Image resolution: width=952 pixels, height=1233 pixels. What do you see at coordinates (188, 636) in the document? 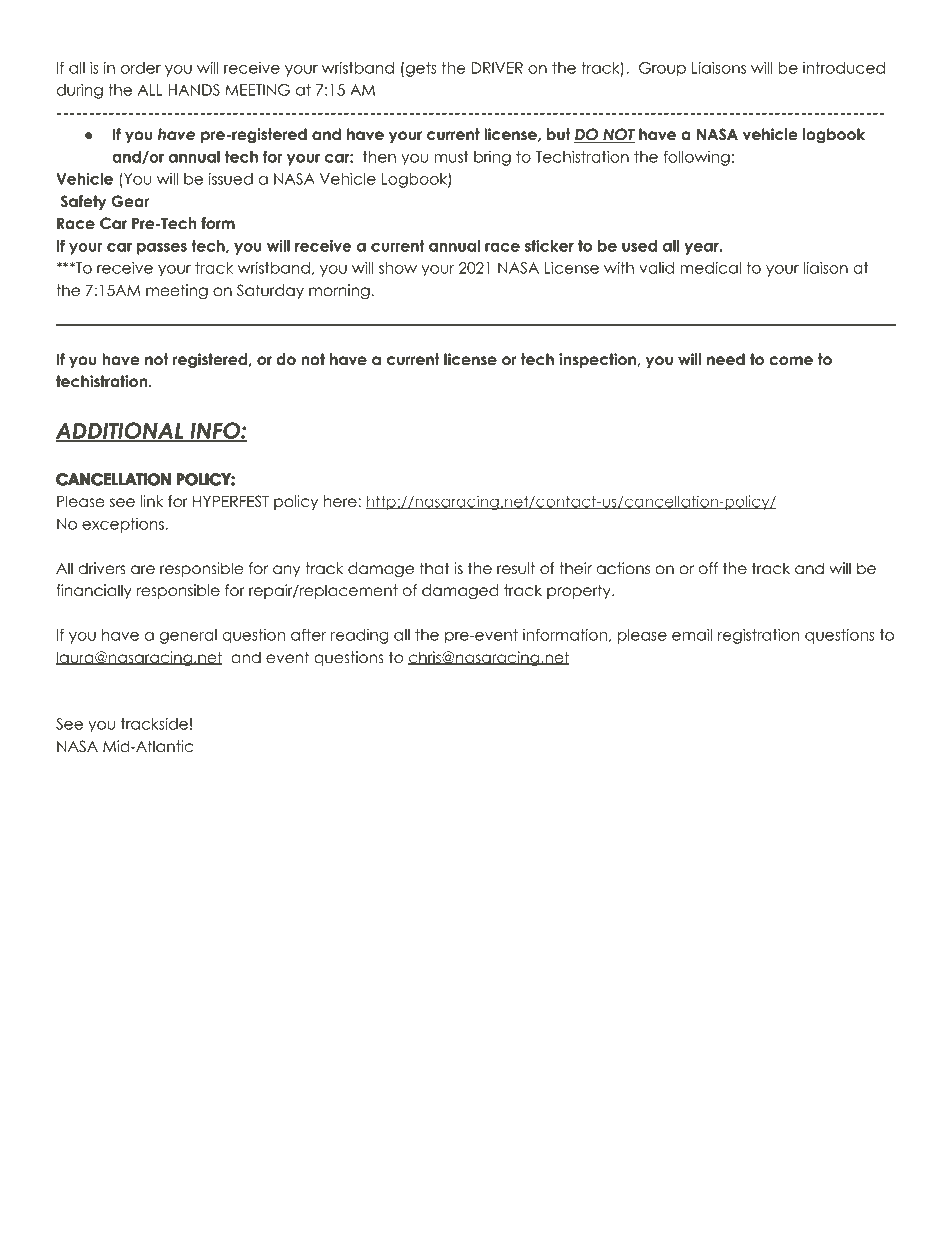
I see `general` at bounding box center [188, 636].
